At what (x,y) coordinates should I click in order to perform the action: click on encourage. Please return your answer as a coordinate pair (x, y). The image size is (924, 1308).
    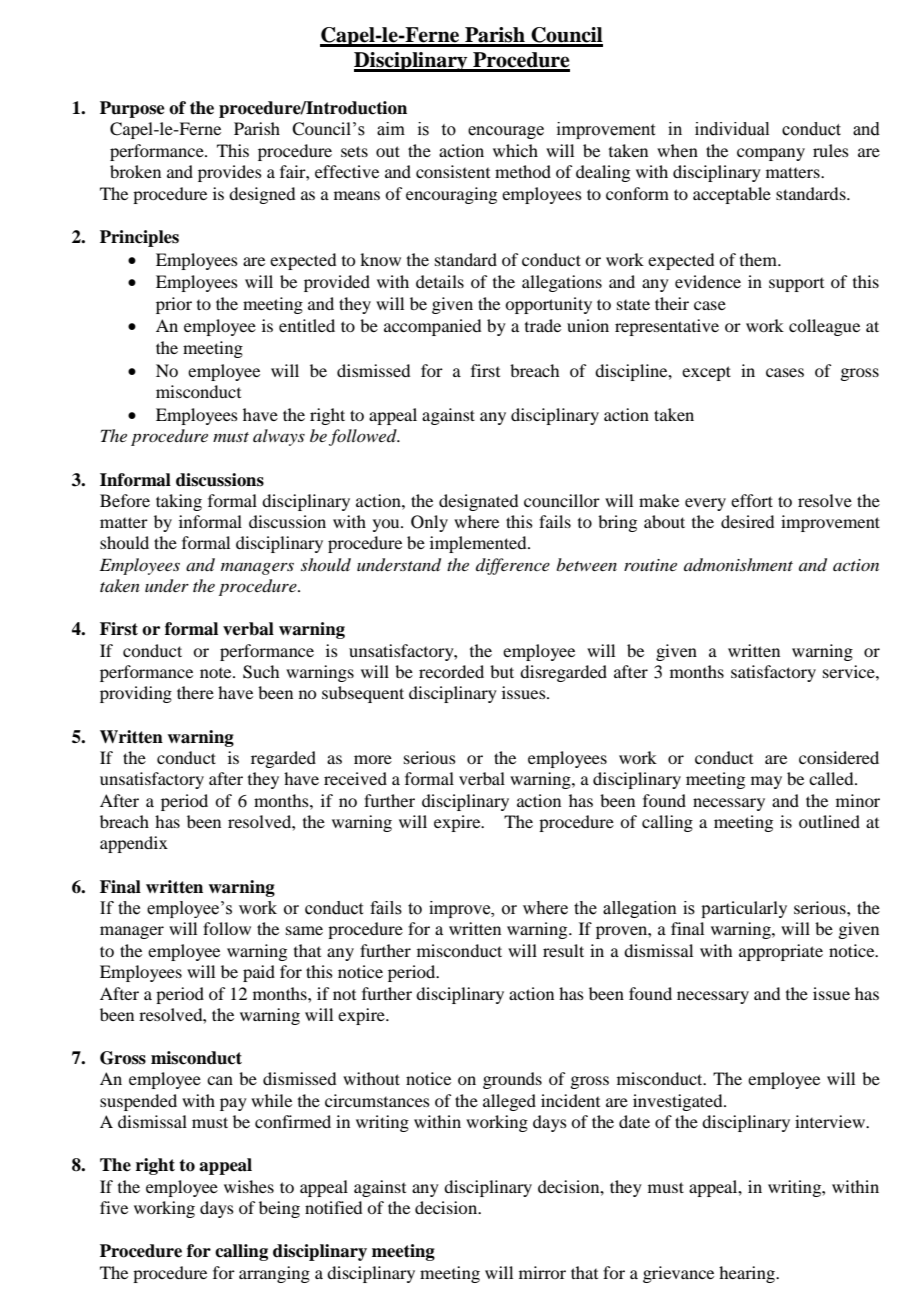
    Looking at the image, I should click on (506, 132).
